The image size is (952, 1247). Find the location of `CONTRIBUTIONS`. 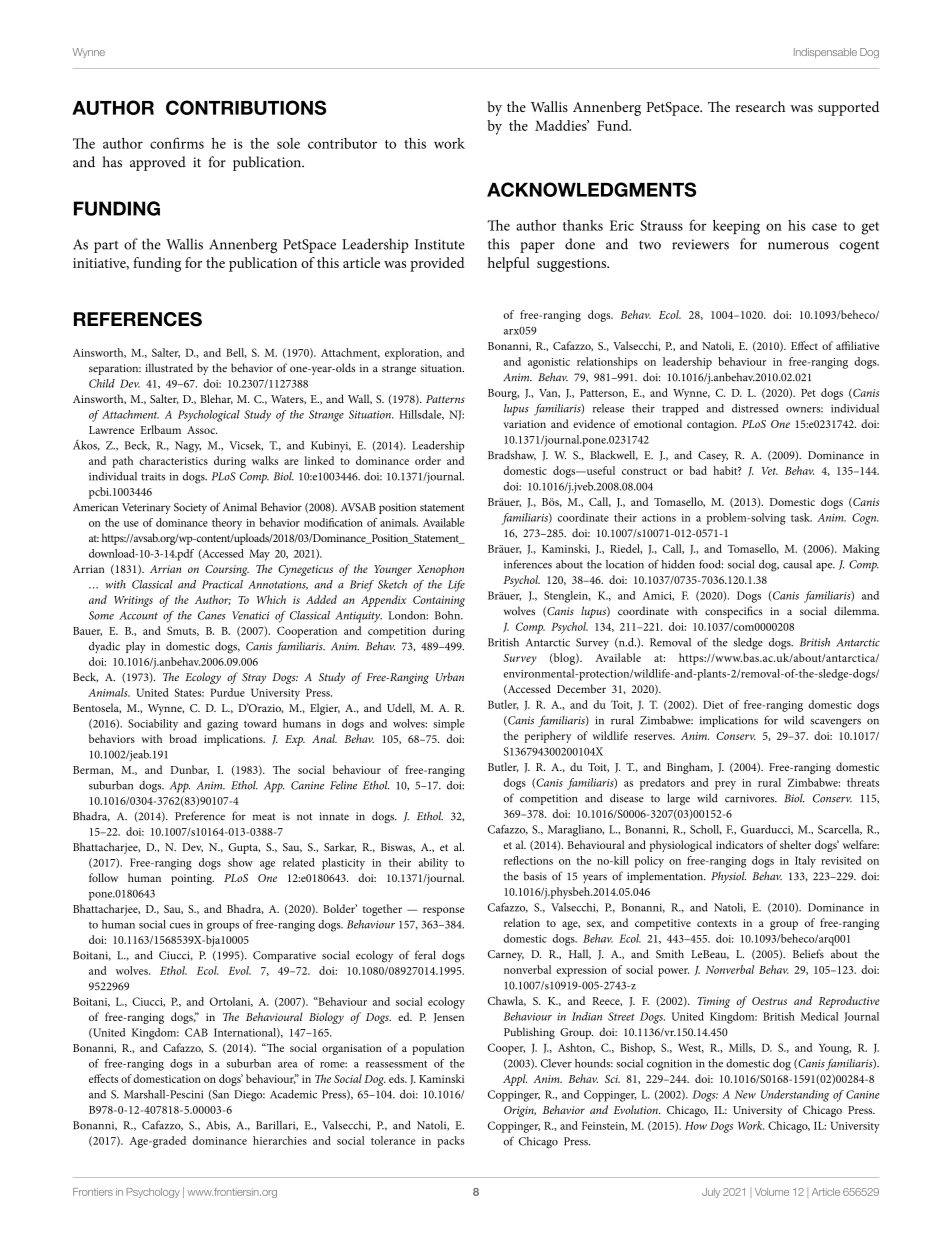

CONTRIBUTIONS is located at coordinates (246, 107).
